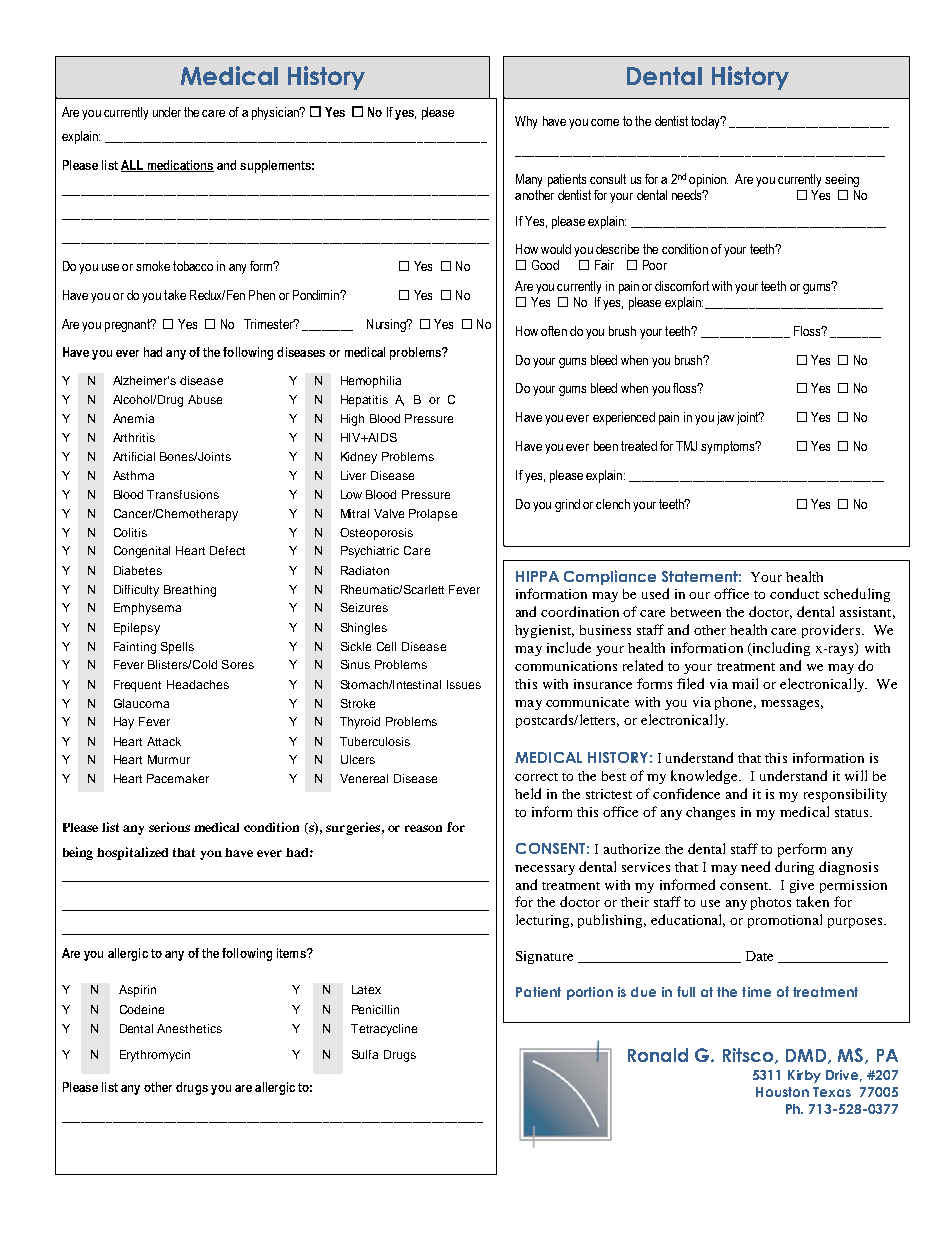  What do you see at coordinates (708, 180) in the document?
I see `opinion` at bounding box center [708, 180].
